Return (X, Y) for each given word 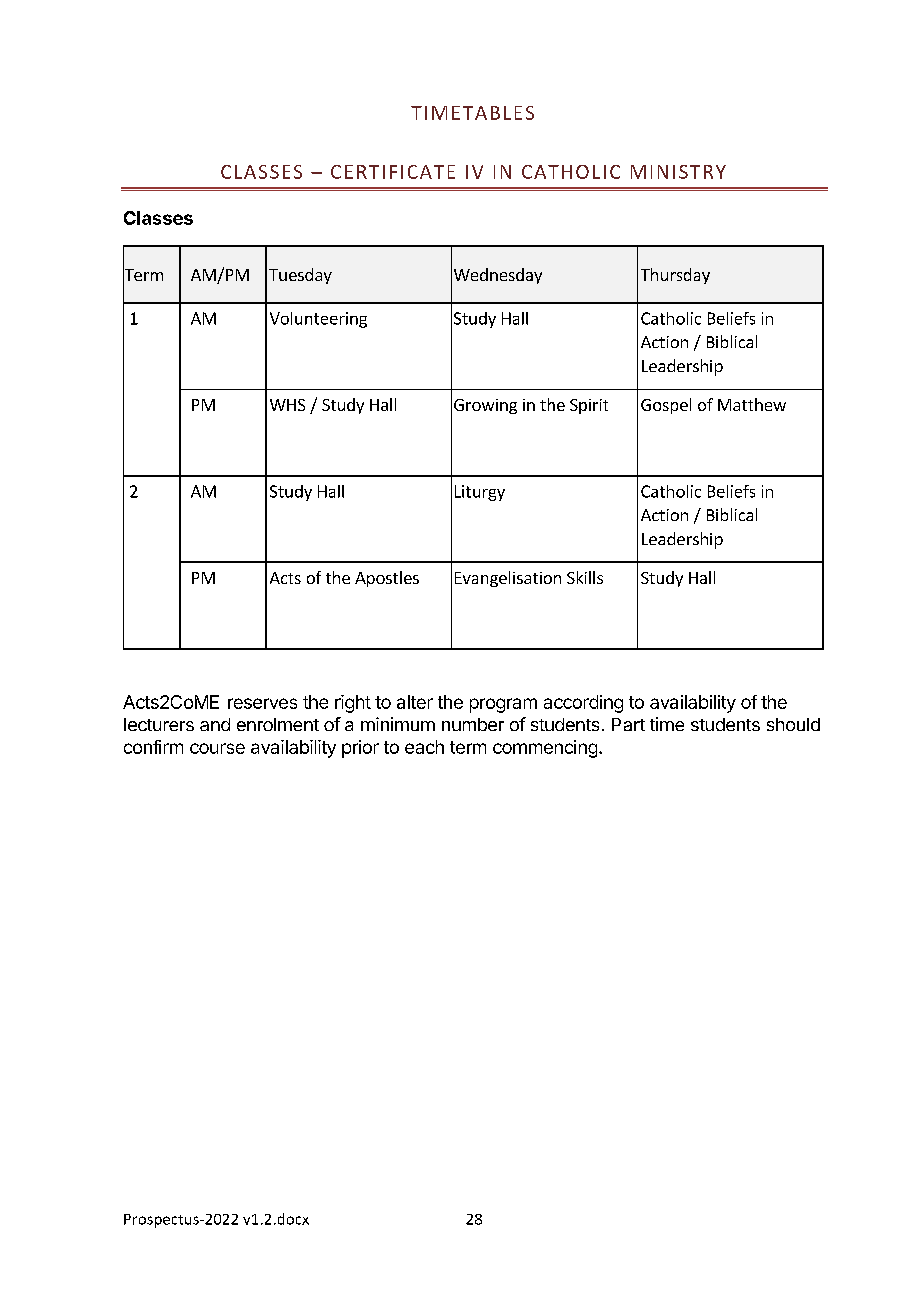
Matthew (752, 404)
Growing (485, 406)
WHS (287, 405)
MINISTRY (678, 172)
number (473, 724)
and (215, 724)
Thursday (675, 276)
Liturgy (480, 493)
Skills (585, 577)
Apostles (387, 579)
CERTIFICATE (393, 172)
